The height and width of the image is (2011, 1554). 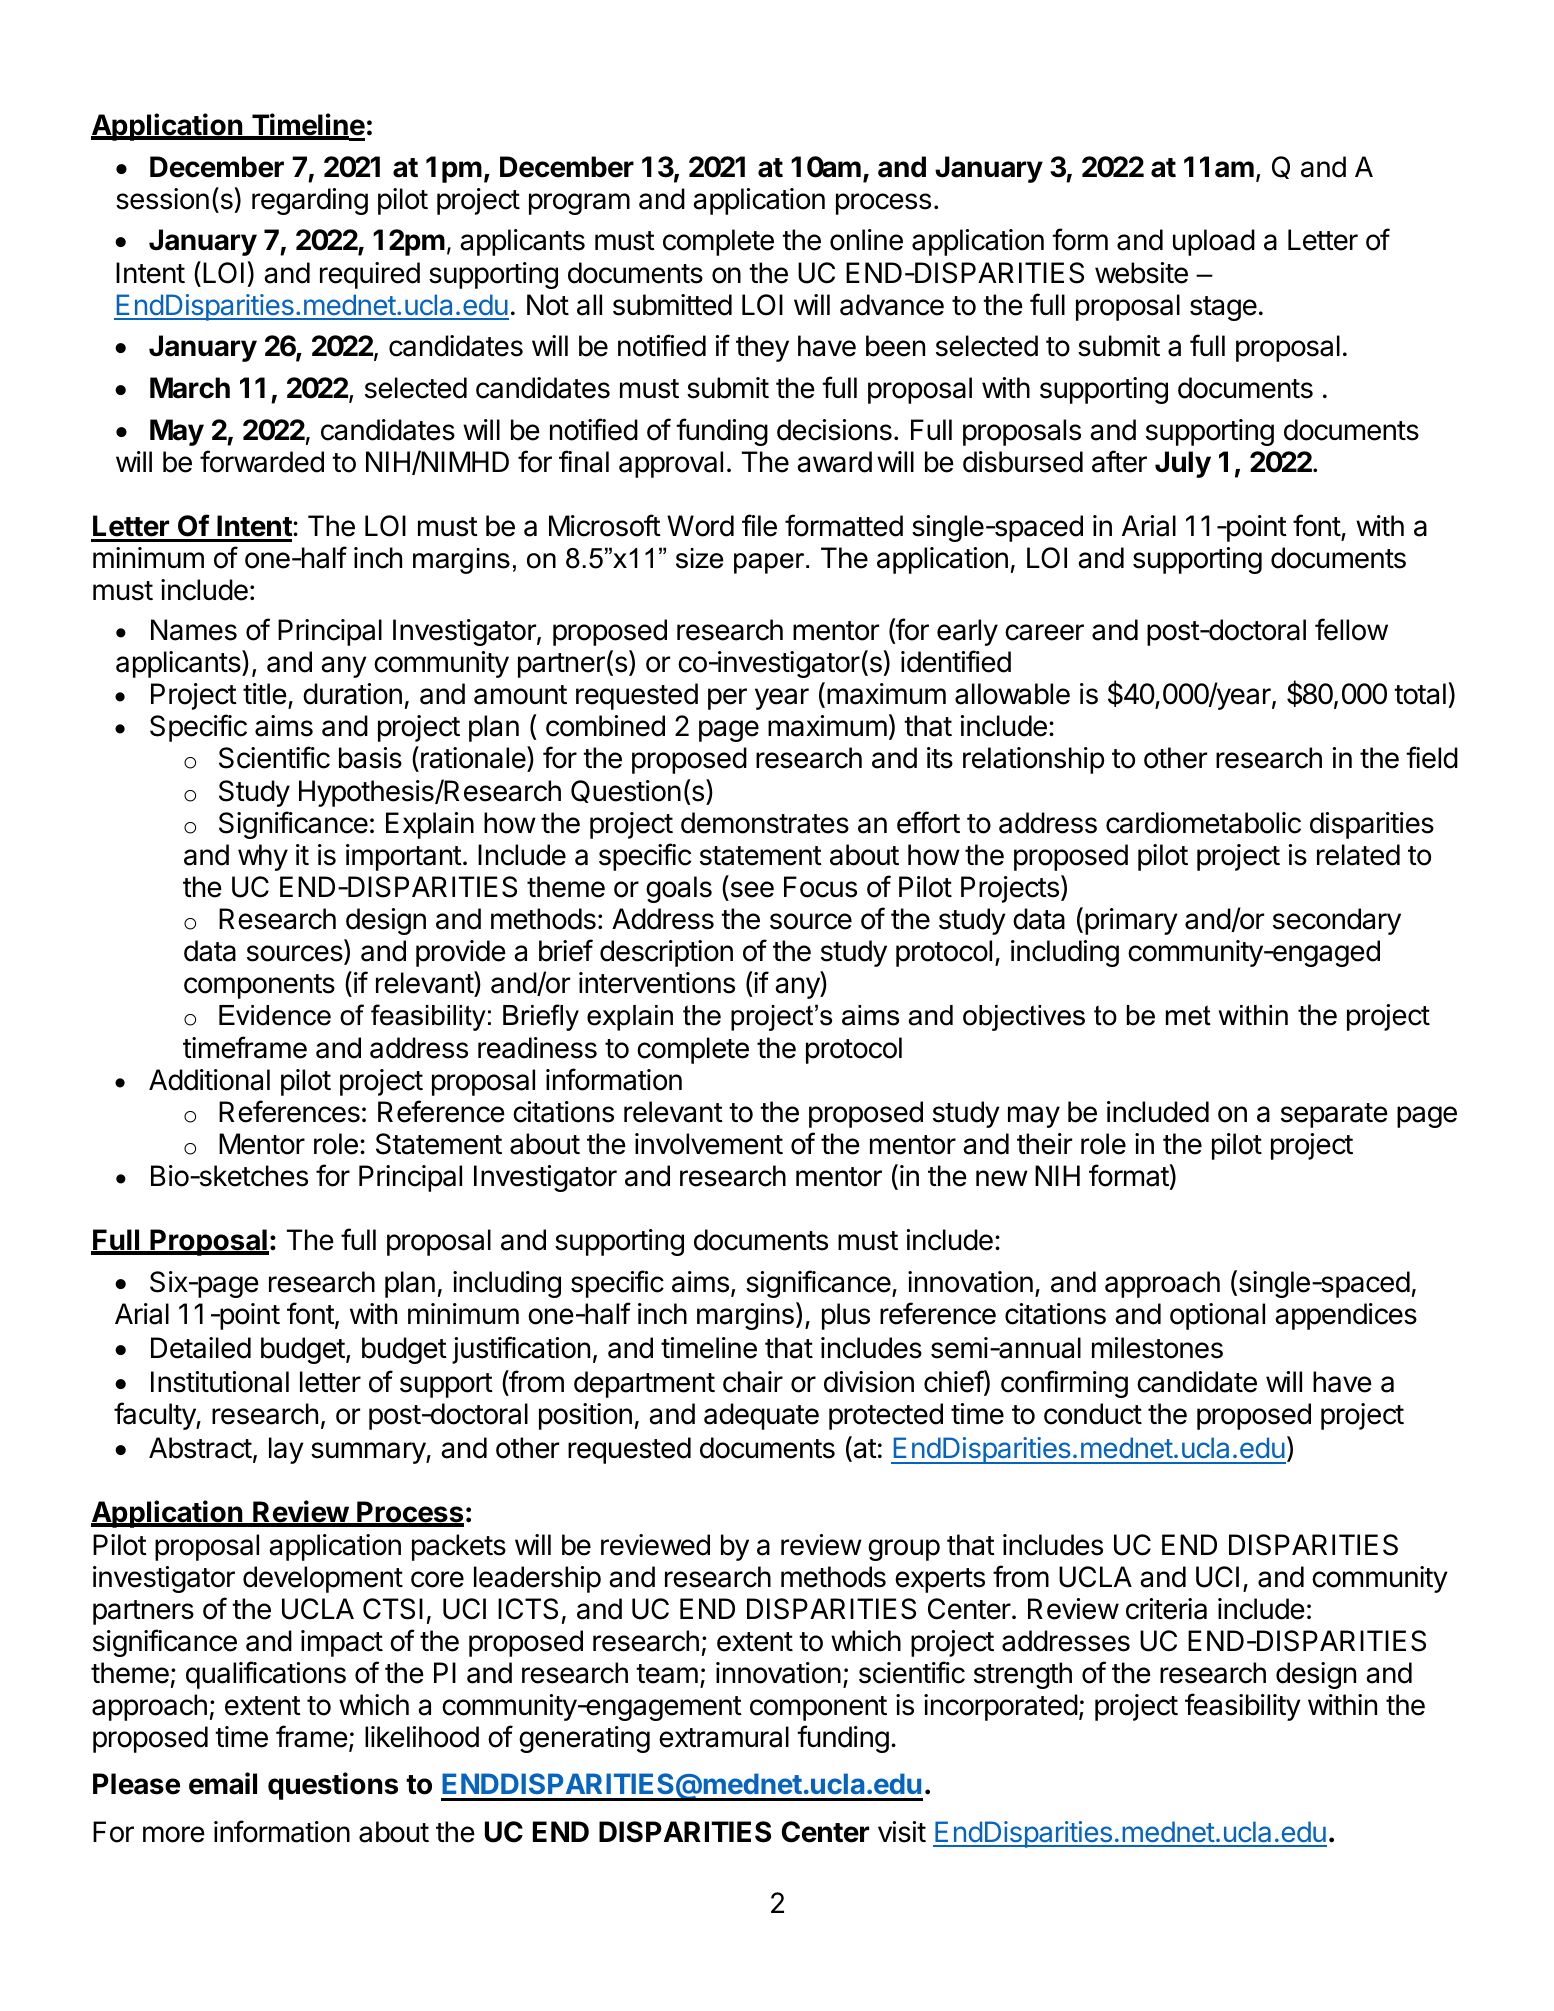 What do you see at coordinates (1166, 1609) in the image?
I see `criteria` at bounding box center [1166, 1609].
